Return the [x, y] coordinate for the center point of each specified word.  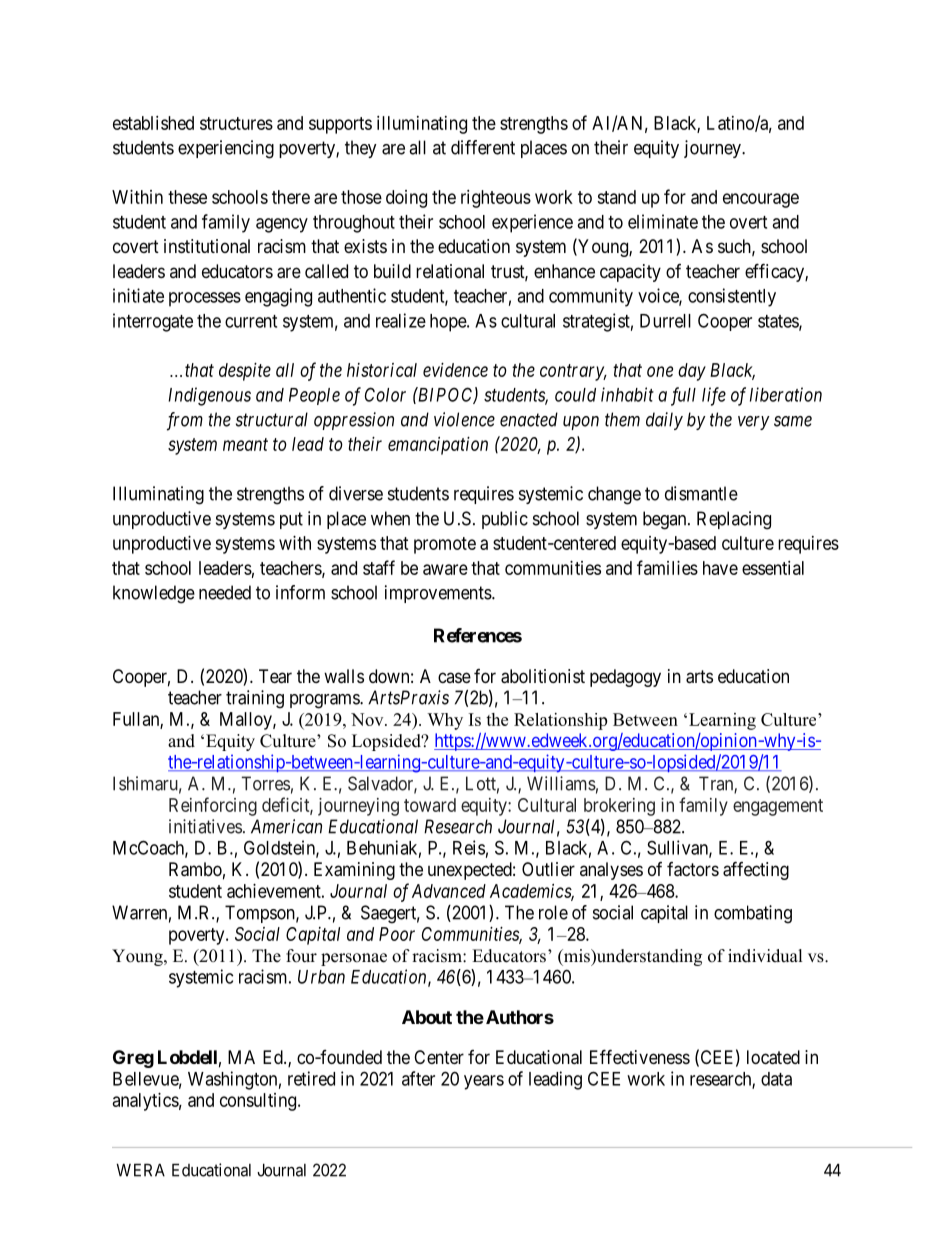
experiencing [226, 149]
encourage [761, 200]
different [483, 147]
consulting [259, 1102]
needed [225, 592]
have [720, 568]
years [484, 1082]
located [773, 1057]
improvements [439, 594]
